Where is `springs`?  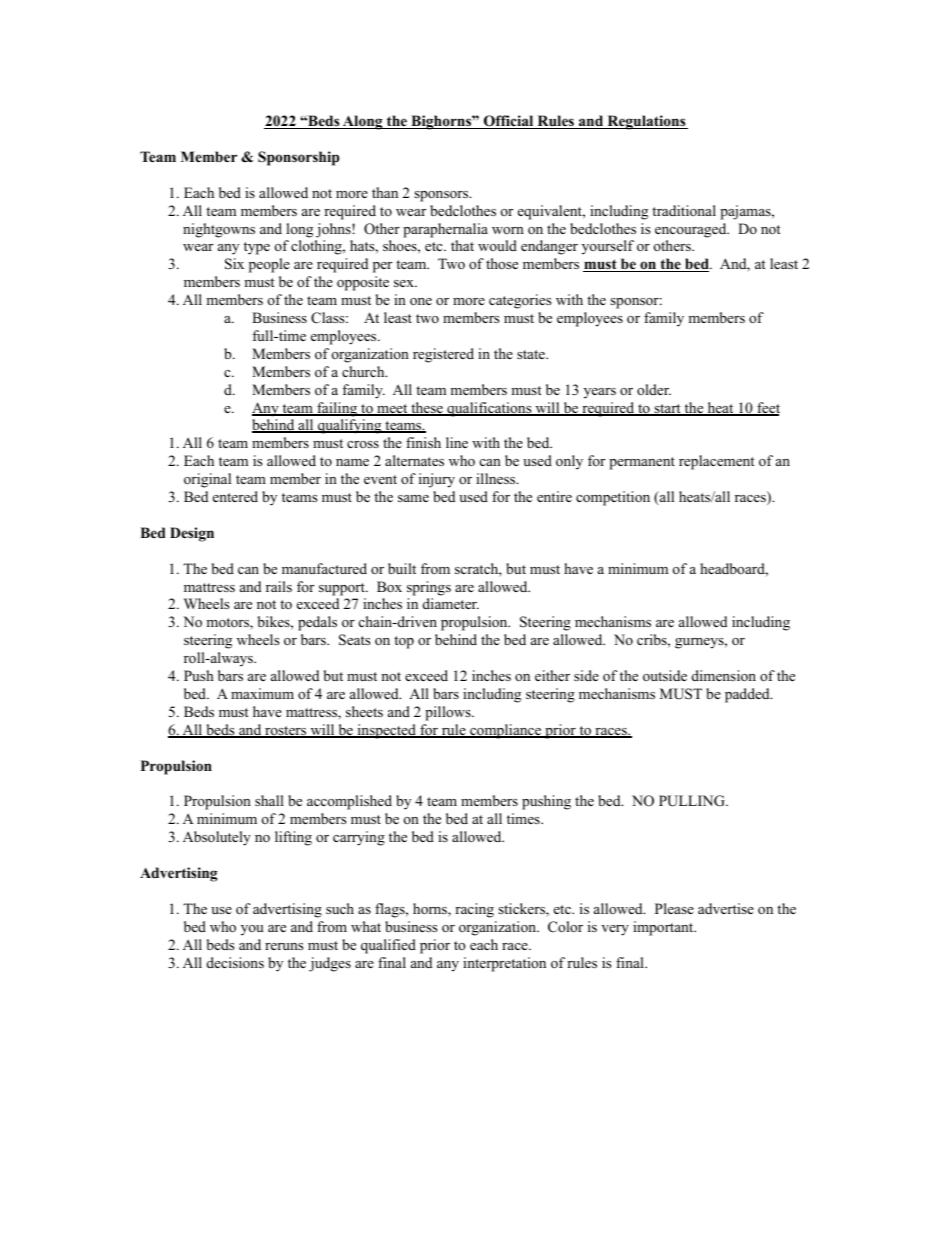 springs is located at coordinates (429, 588).
